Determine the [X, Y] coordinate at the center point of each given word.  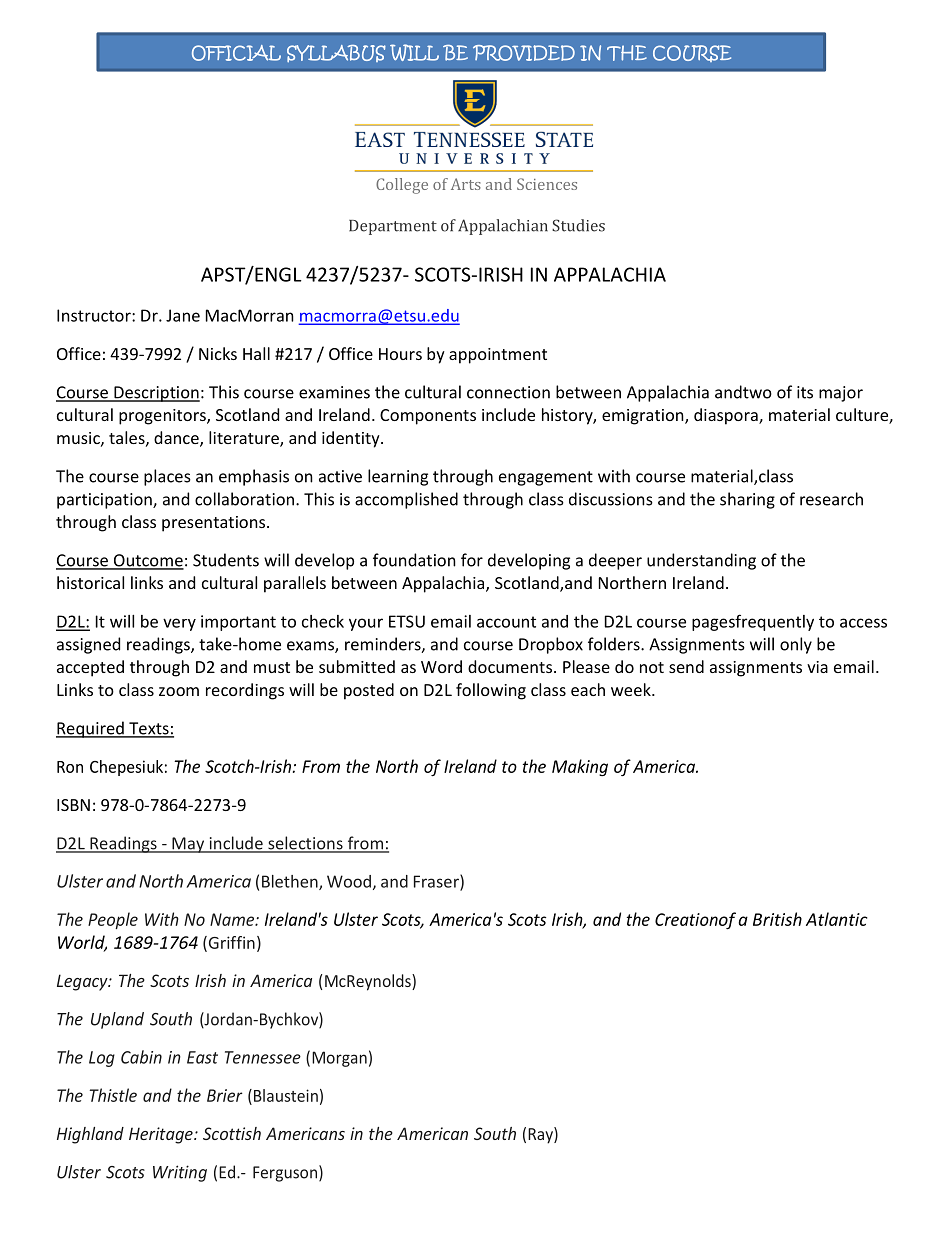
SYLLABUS [336, 53]
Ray [541, 1135]
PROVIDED [524, 53]
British [777, 919]
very [179, 624]
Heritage [162, 1135]
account [506, 622]
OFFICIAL [236, 53]
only [796, 645]
